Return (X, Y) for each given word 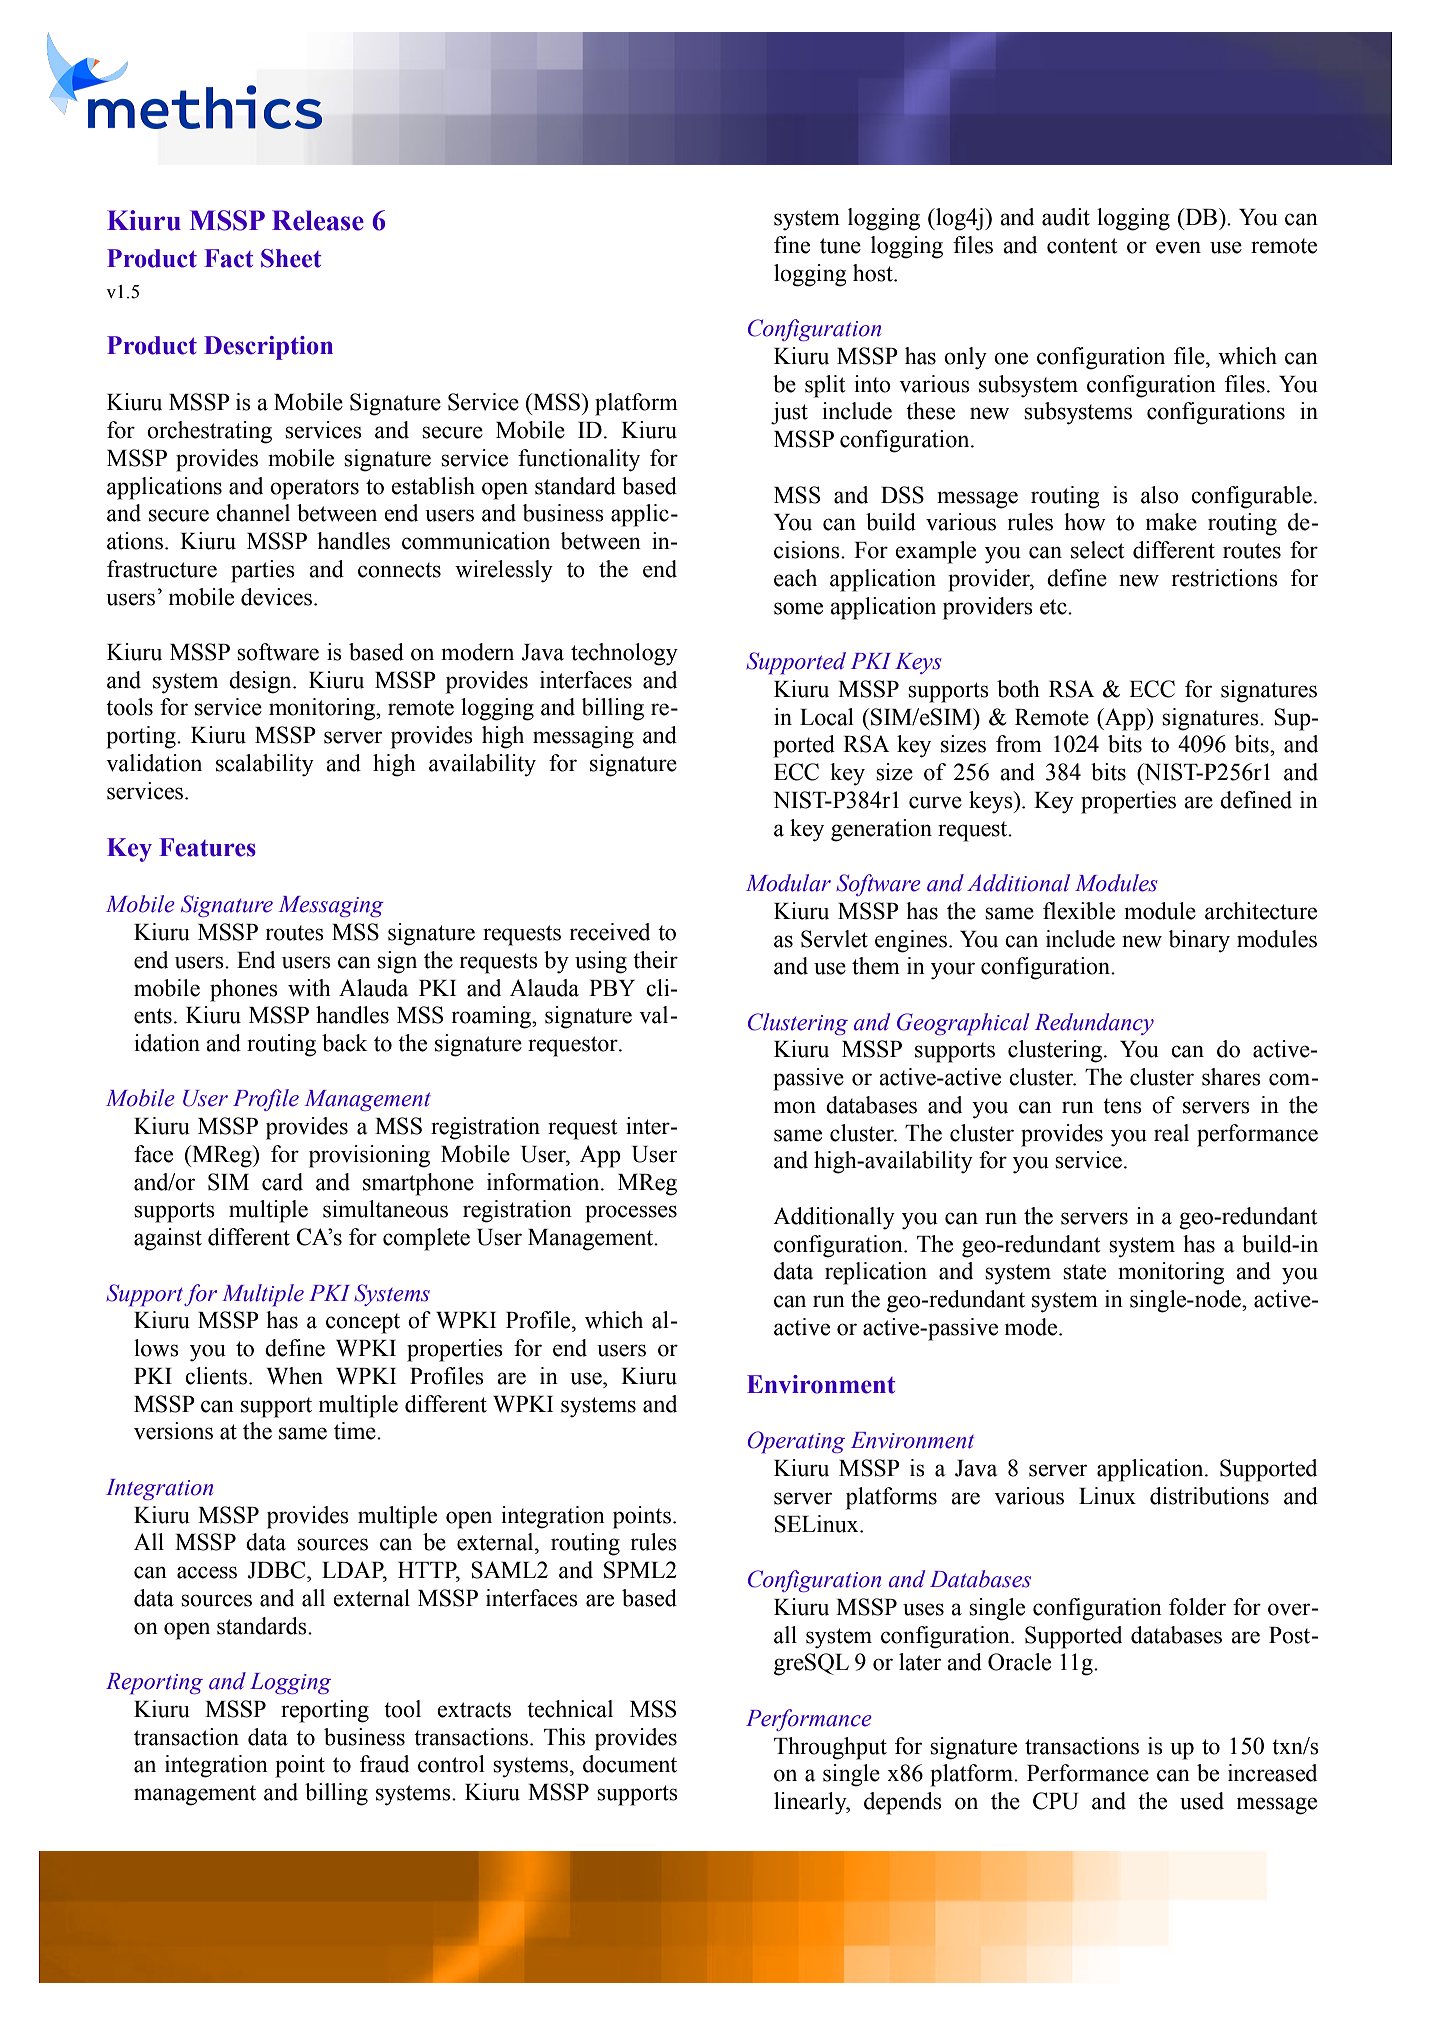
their (655, 960)
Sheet (291, 258)
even (1178, 247)
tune (840, 246)
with (309, 988)
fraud (384, 1764)
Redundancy (1094, 1024)
